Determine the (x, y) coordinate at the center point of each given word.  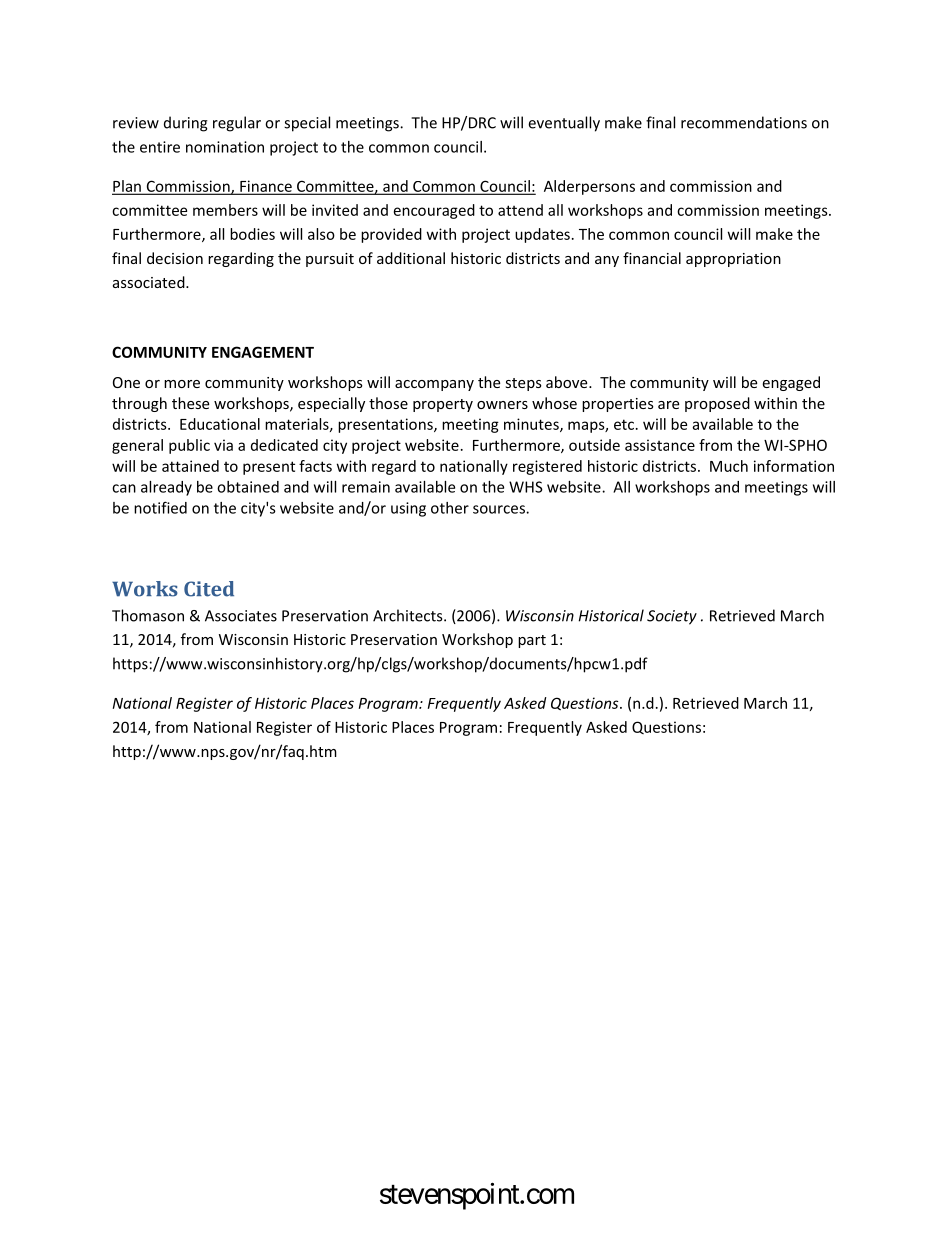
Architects (409, 615)
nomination (225, 147)
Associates (241, 616)
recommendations (744, 122)
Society (672, 617)
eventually (564, 124)
